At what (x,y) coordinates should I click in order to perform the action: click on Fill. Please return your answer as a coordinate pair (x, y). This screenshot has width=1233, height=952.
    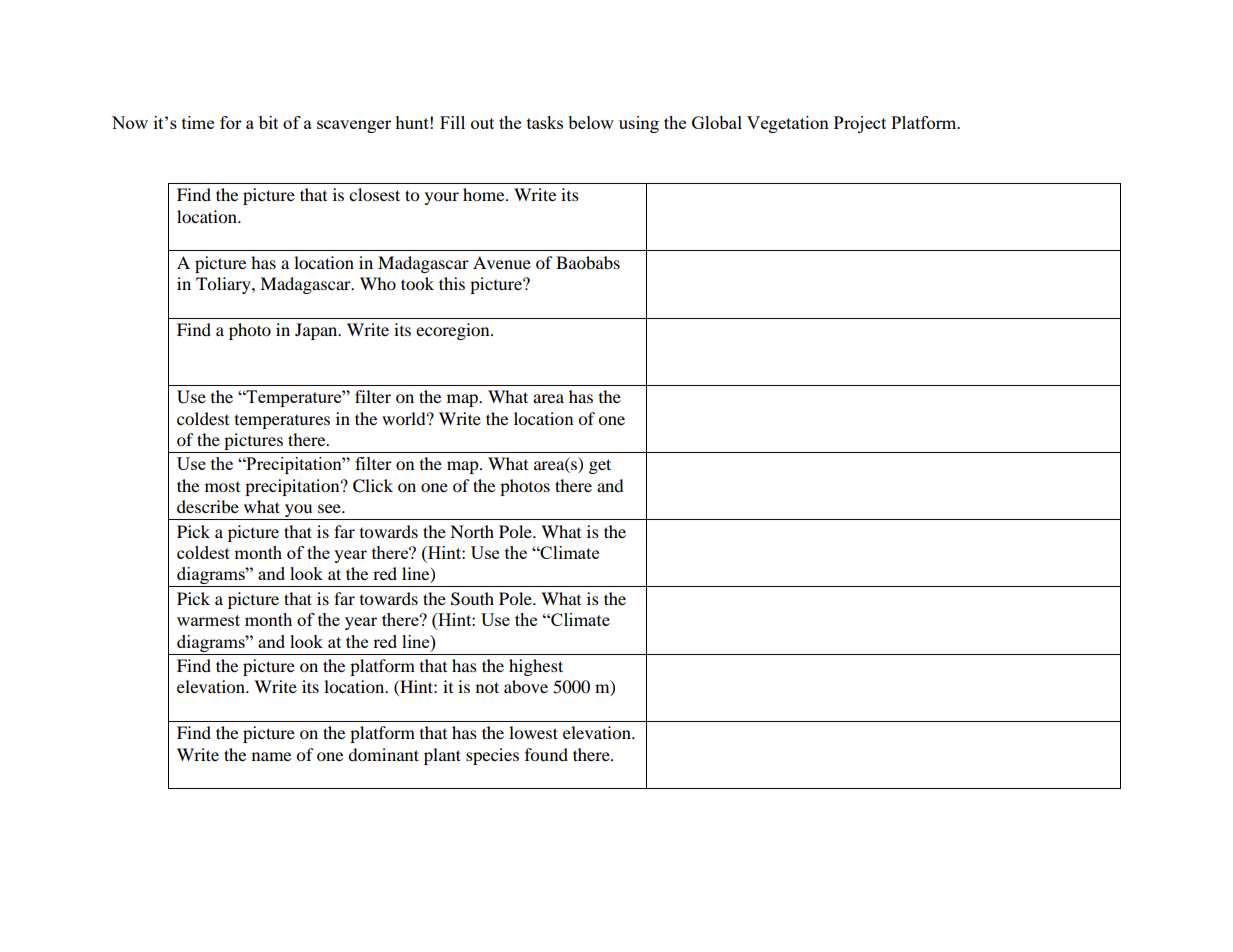
    Looking at the image, I should click on (452, 122).
